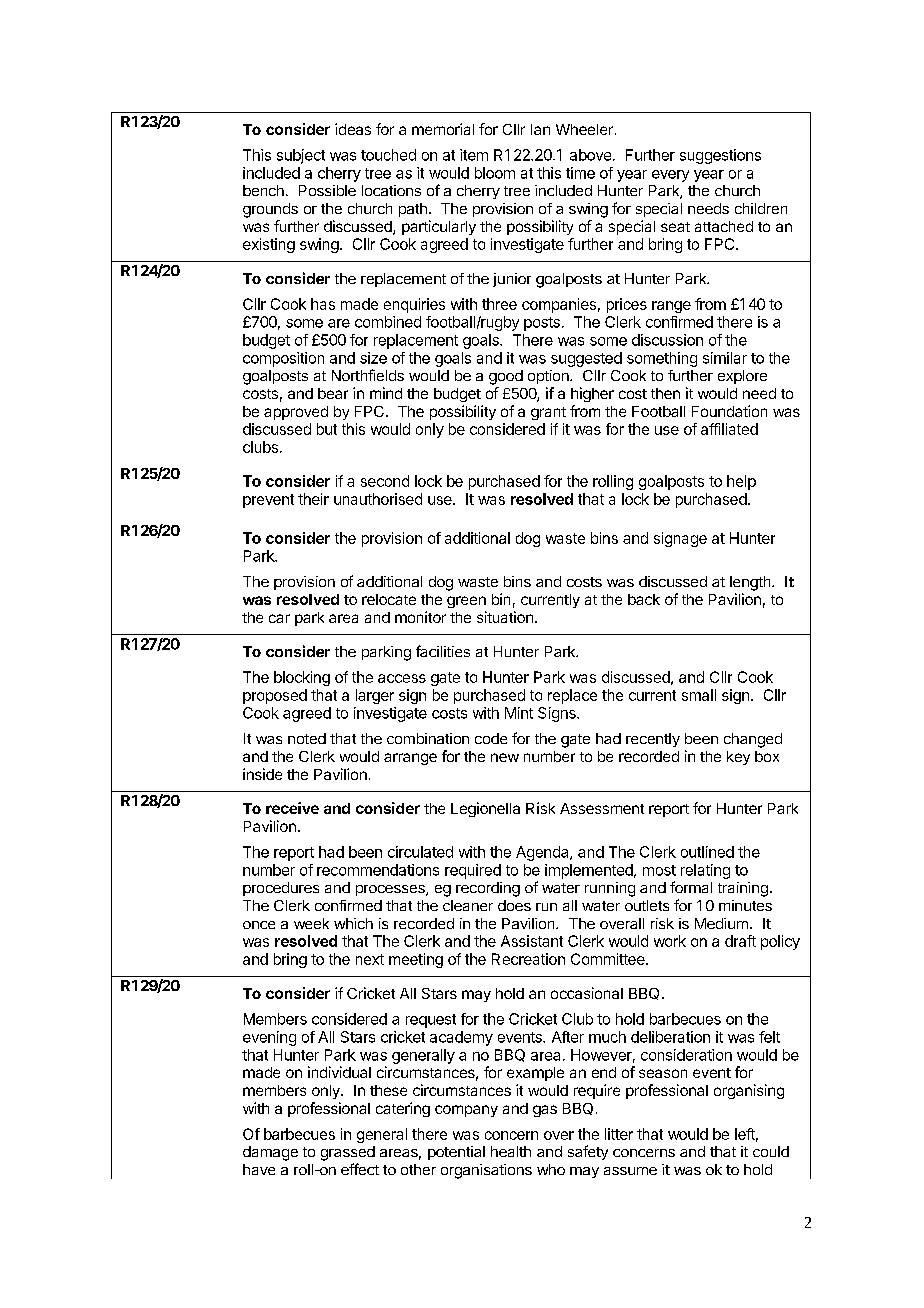  Describe the element at coordinates (292, 808) in the screenshot. I see `receive` at that location.
